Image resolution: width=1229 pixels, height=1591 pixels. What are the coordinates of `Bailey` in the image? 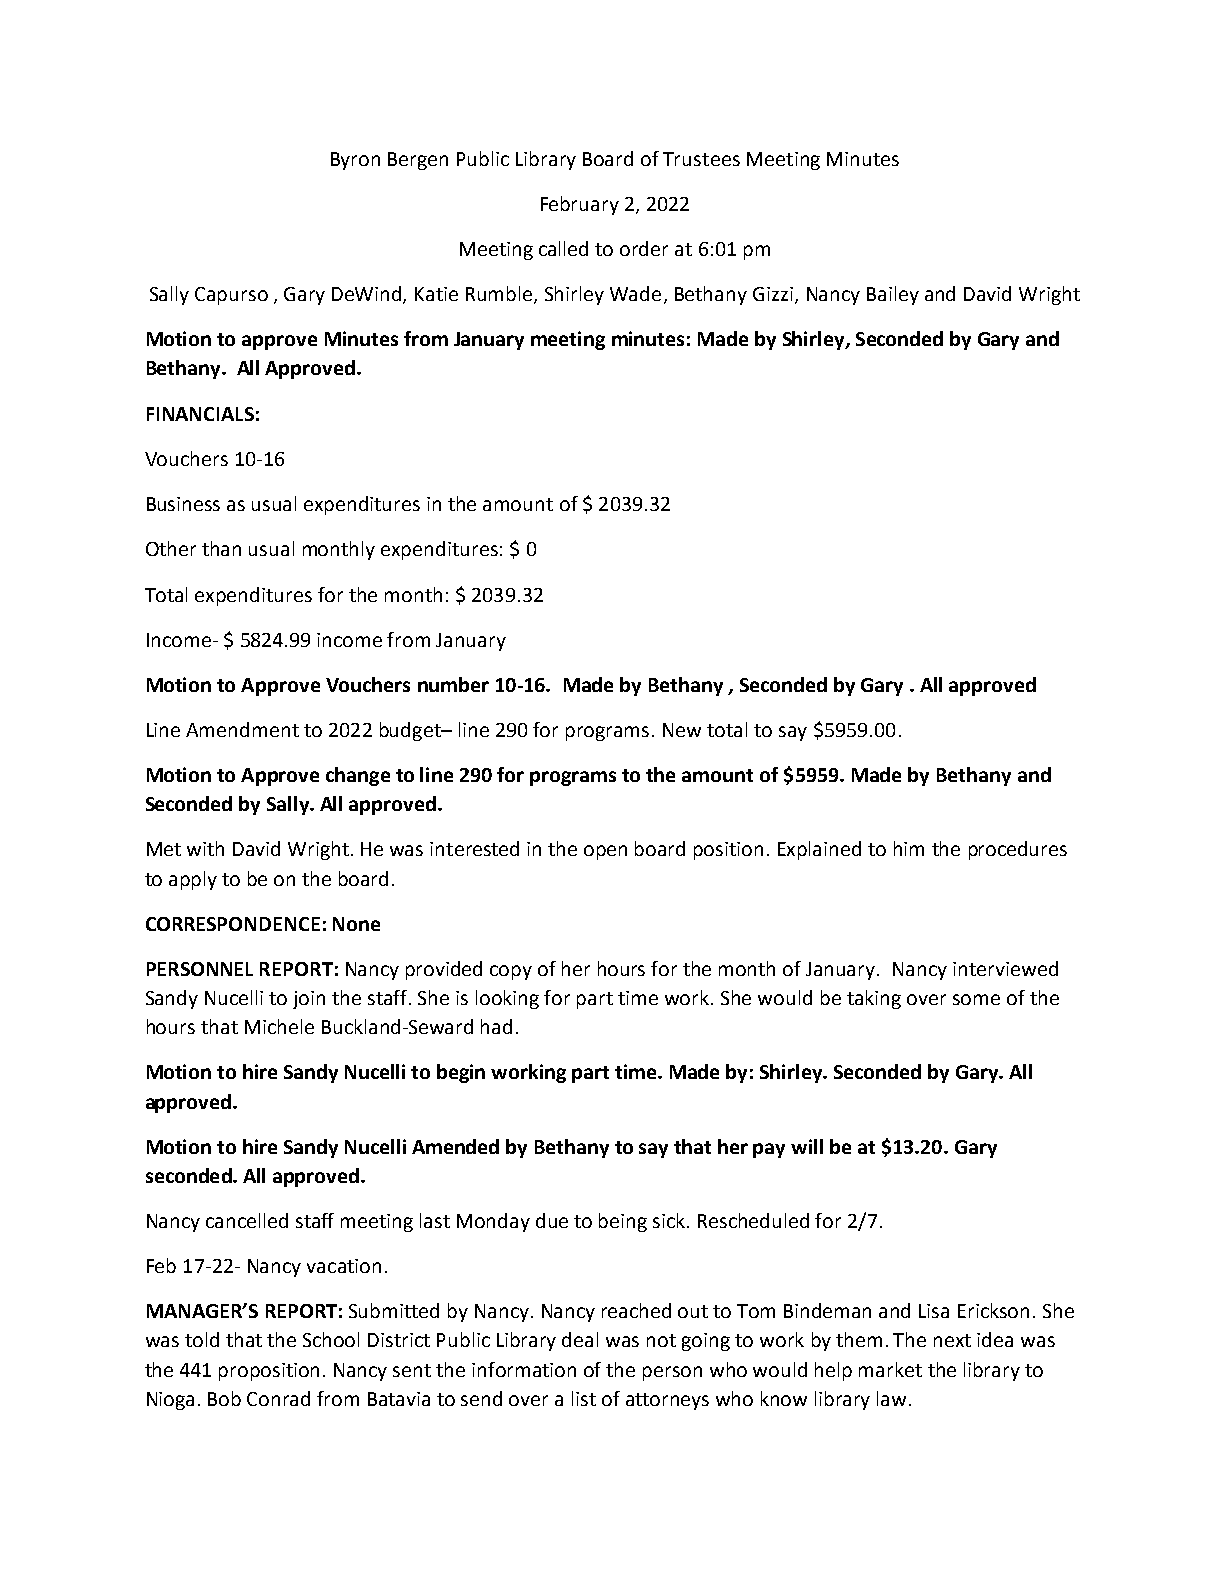 It's located at (893, 295).
